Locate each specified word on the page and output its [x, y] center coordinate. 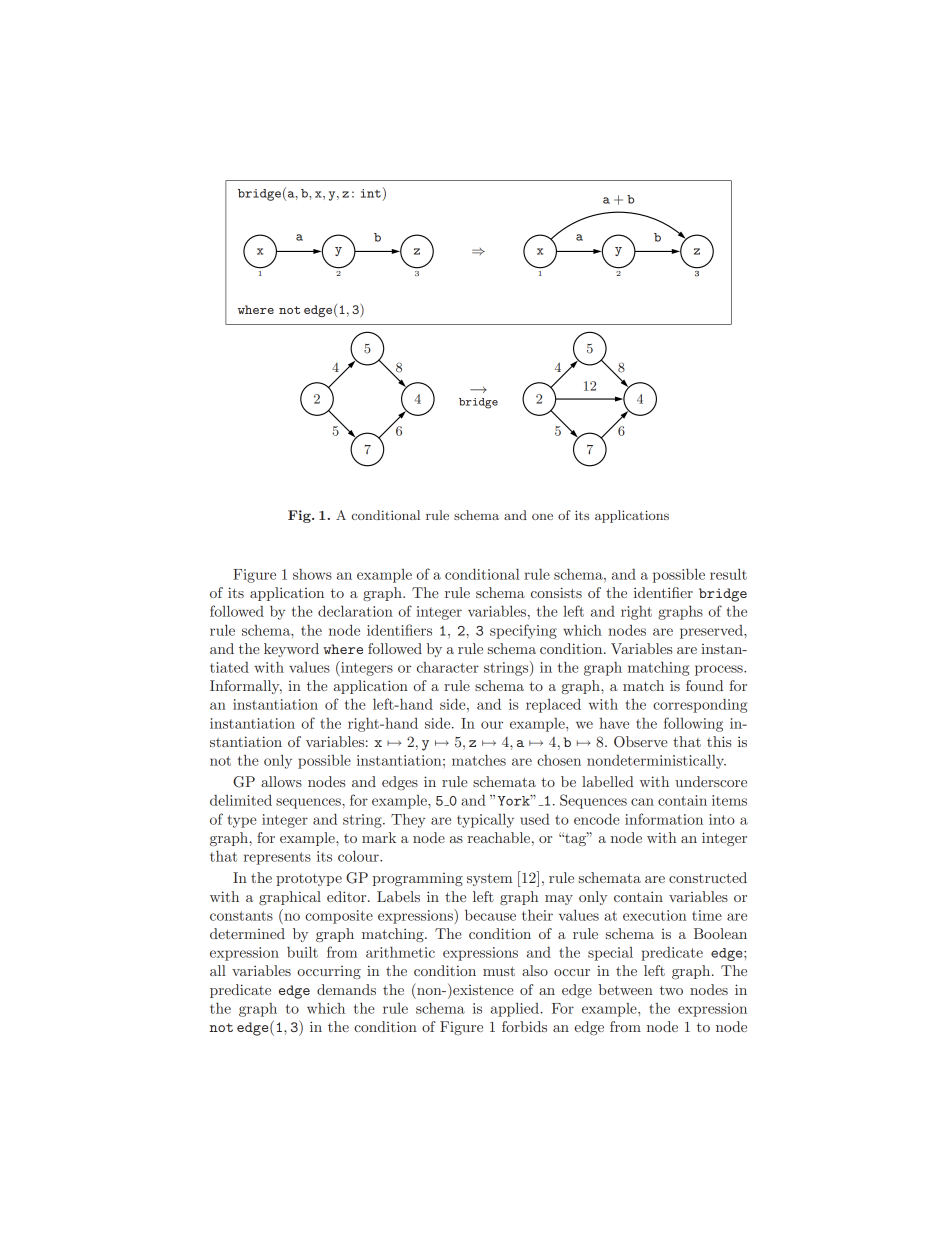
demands [346, 989]
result [728, 574]
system [489, 879]
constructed [708, 877]
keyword [291, 650]
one [542, 516]
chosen [559, 760]
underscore [711, 781]
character [448, 667]
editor [348, 896]
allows [281, 781]
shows [312, 574]
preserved [712, 632]
